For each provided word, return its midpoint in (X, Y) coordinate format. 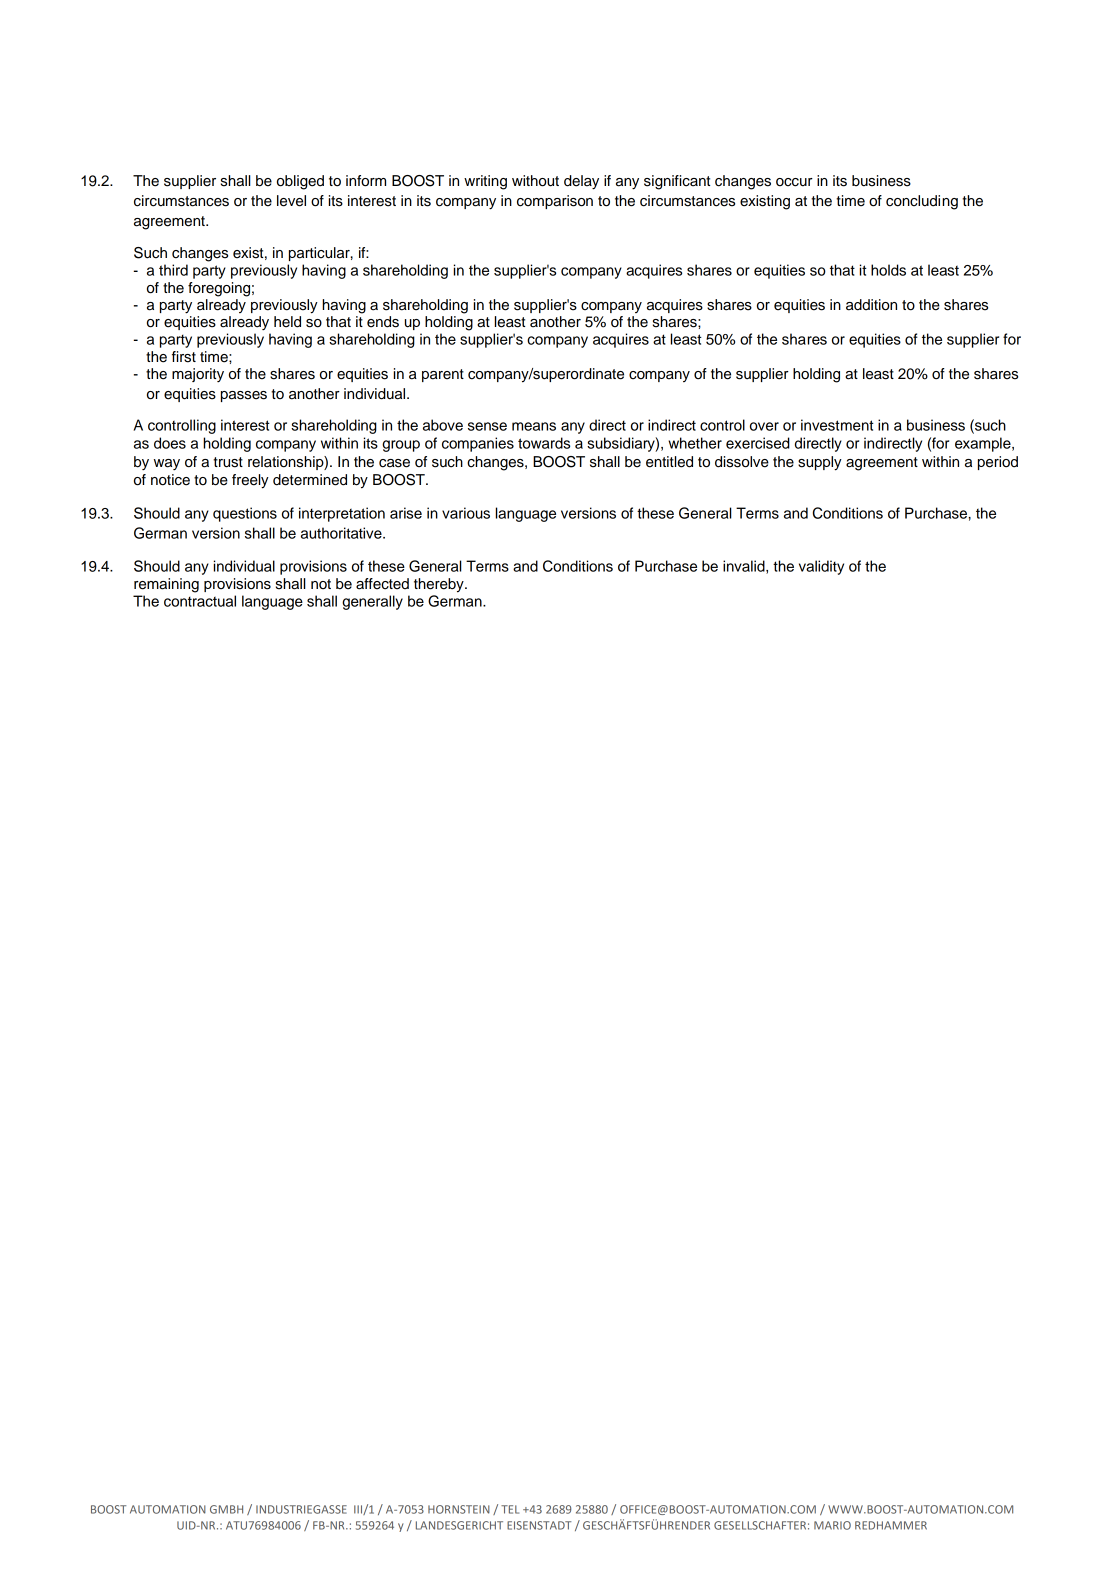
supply (820, 463)
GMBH (226, 1509)
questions (245, 514)
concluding (922, 202)
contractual (200, 601)
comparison (555, 202)
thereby (440, 585)
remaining (166, 585)
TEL (510, 1509)
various (466, 513)
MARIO (832, 1525)
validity (821, 567)
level (291, 201)
